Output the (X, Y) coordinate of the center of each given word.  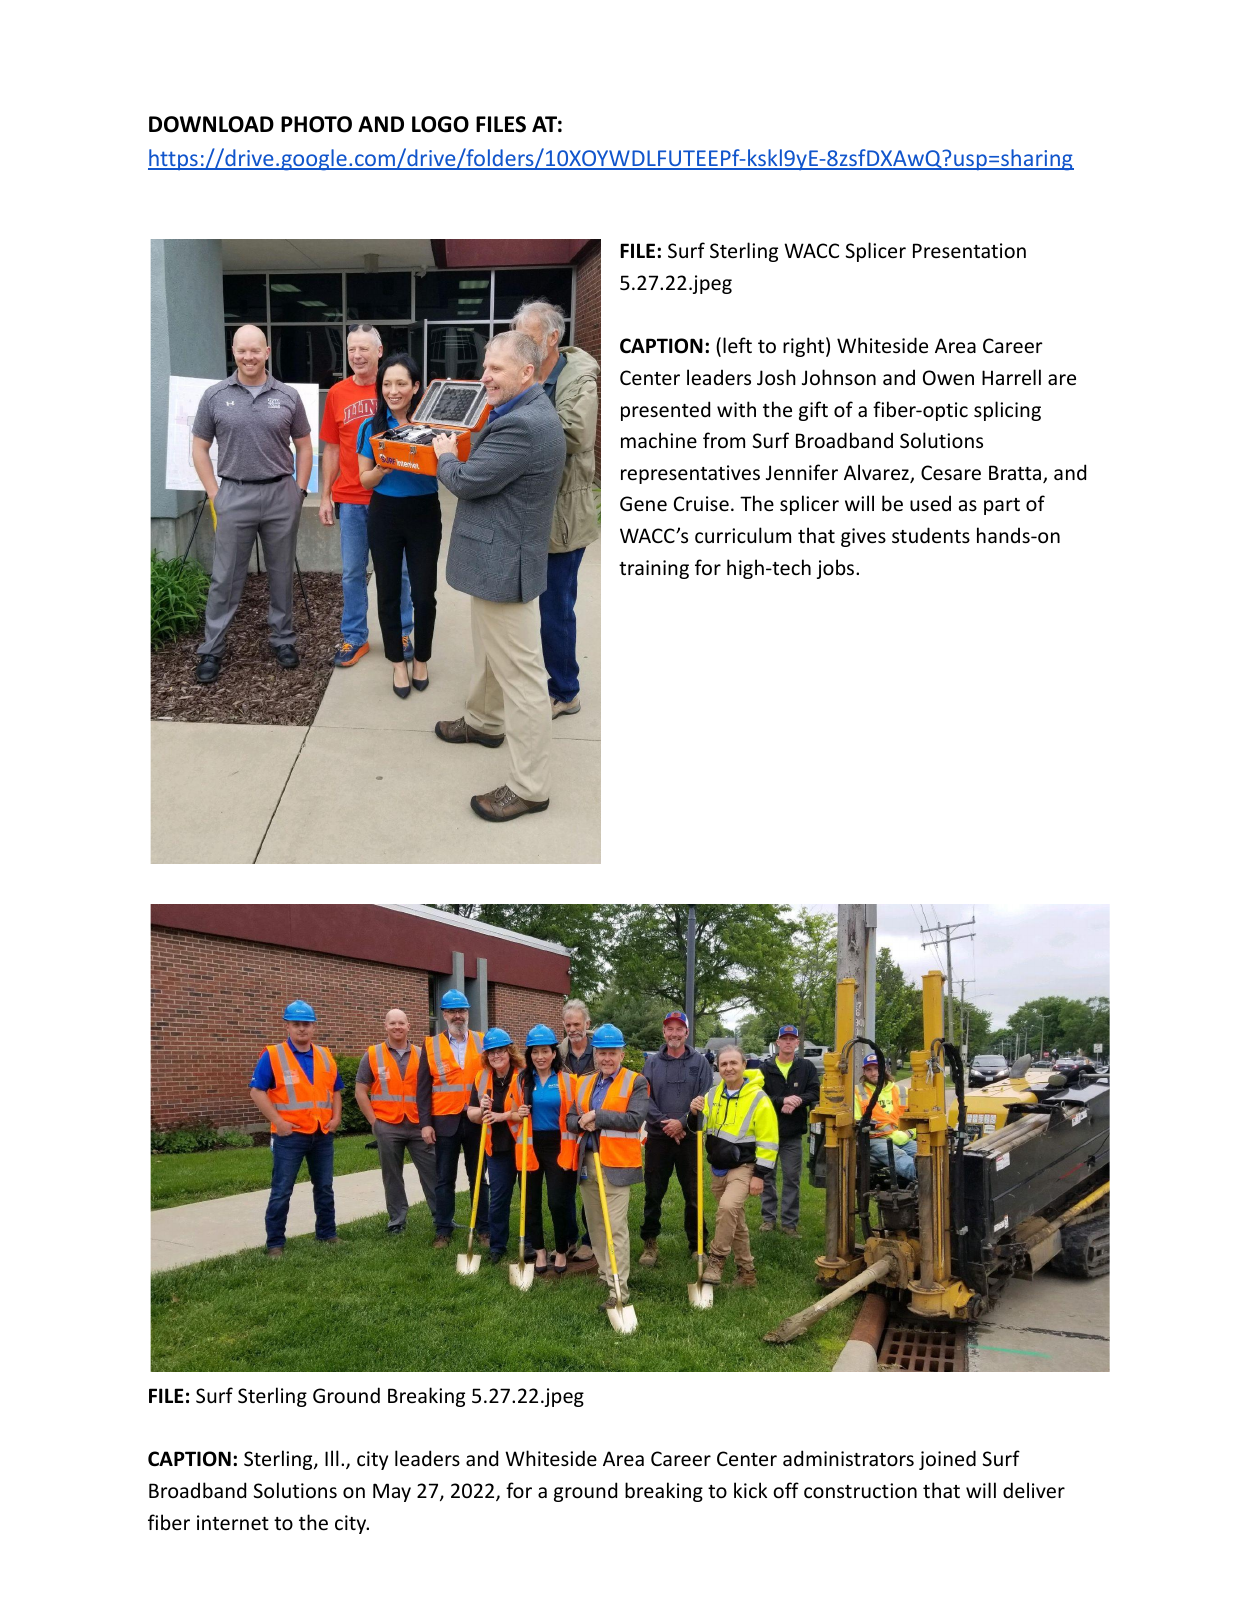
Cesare (951, 473)
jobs (837, 569)
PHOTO (316, 124)
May (392, 1492)
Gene (643, 504)
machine (659, 440)
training (654, 569)
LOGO (440, 124)
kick (750, 1490)
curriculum (743, 535)
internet (233, 1523)
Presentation (969, 251)
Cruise (701, 504)
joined (947, 1460)
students (931, 535)
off (786, 1490)
